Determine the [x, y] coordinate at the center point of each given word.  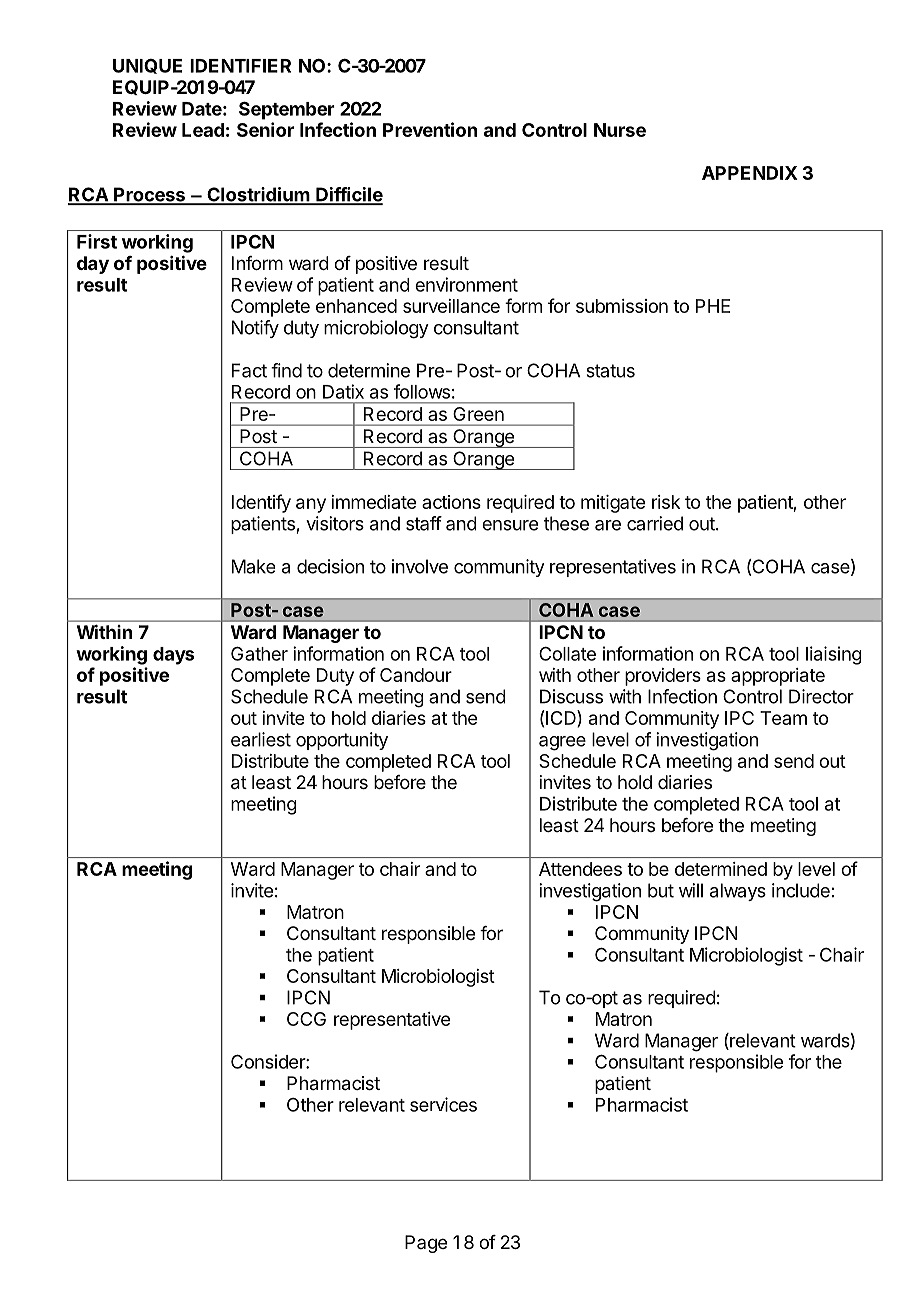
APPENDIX [750, 173]
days [173, 656]
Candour [416, 675]
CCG [306, 1019]
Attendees [580, 869]
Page [426, 1244]
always [738, 892]
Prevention [430, 129]
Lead [203, 130]
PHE [713, 306]
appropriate [778, 677]
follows [422, 391]
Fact [249, 370]
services [443, 1104]
